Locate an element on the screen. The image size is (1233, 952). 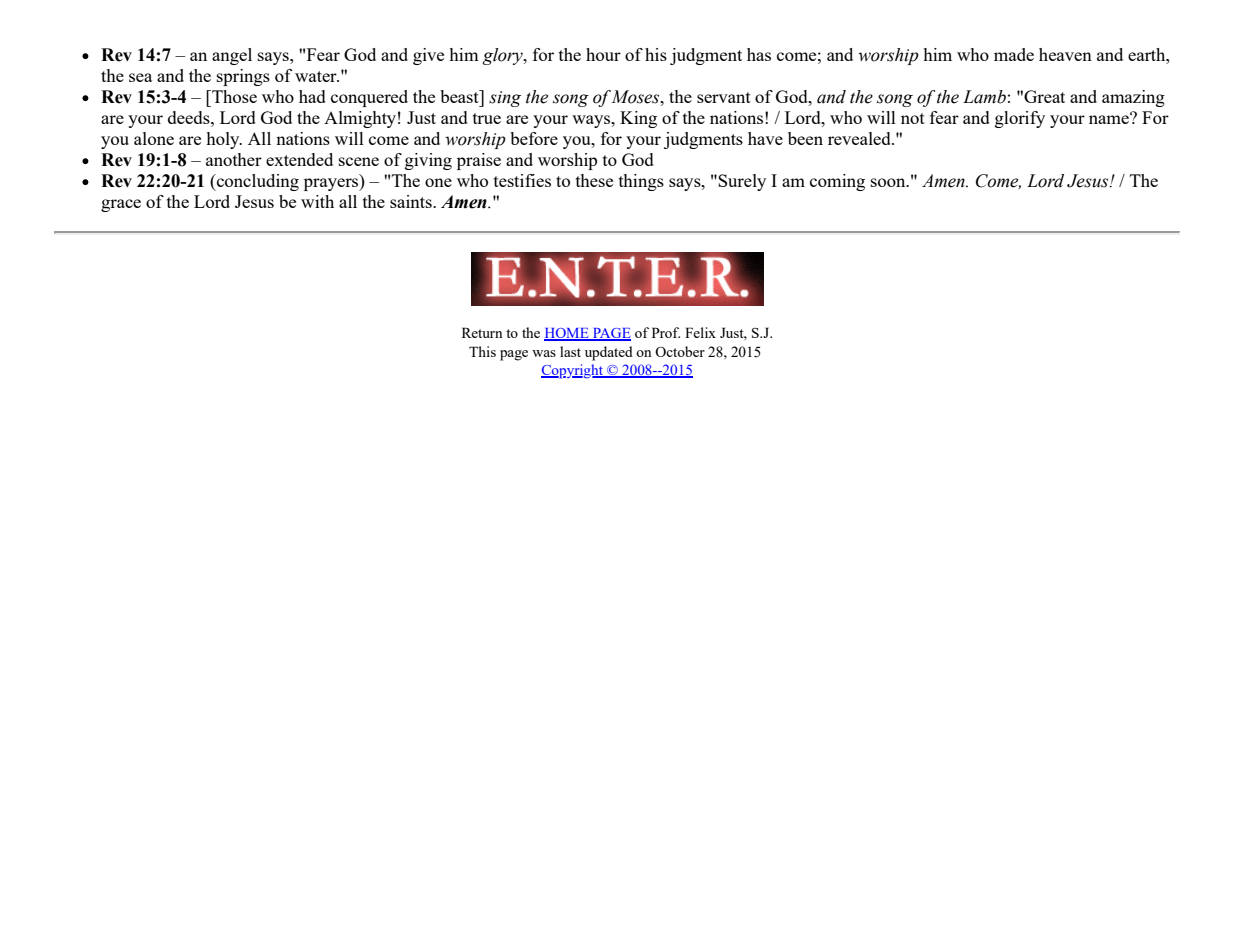
grace is located at coordinates (121, 205).
